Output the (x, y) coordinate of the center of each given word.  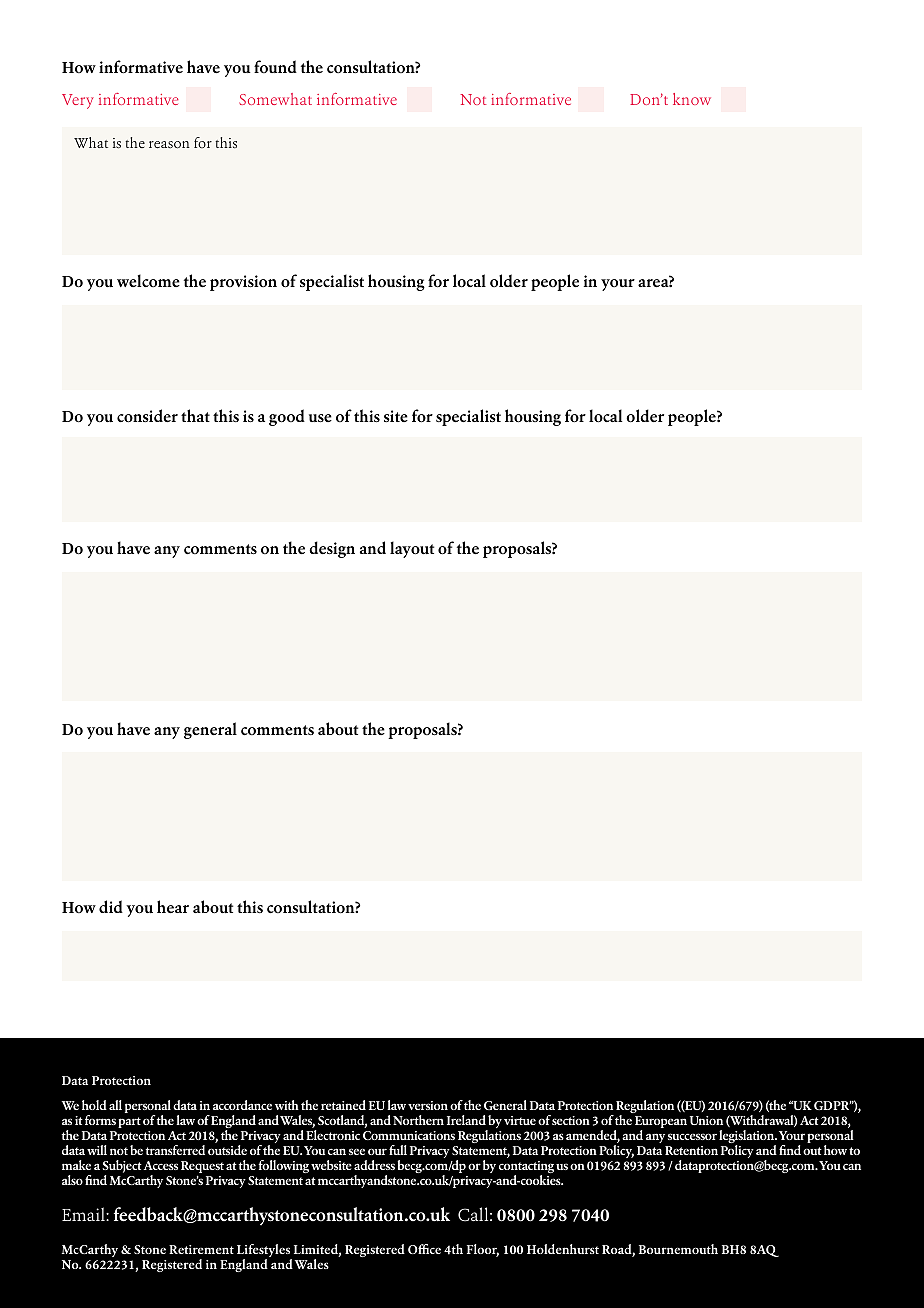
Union (706, 1120)
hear (173, 907)
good (287, 417)
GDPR (833, 1105)
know (692, 99)
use (320, 418)
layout (412, 549)
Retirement (201, 1249)
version (428, 1105)
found (275, 66)
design (332, 549)
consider (147, 416)
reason (169, 145)
